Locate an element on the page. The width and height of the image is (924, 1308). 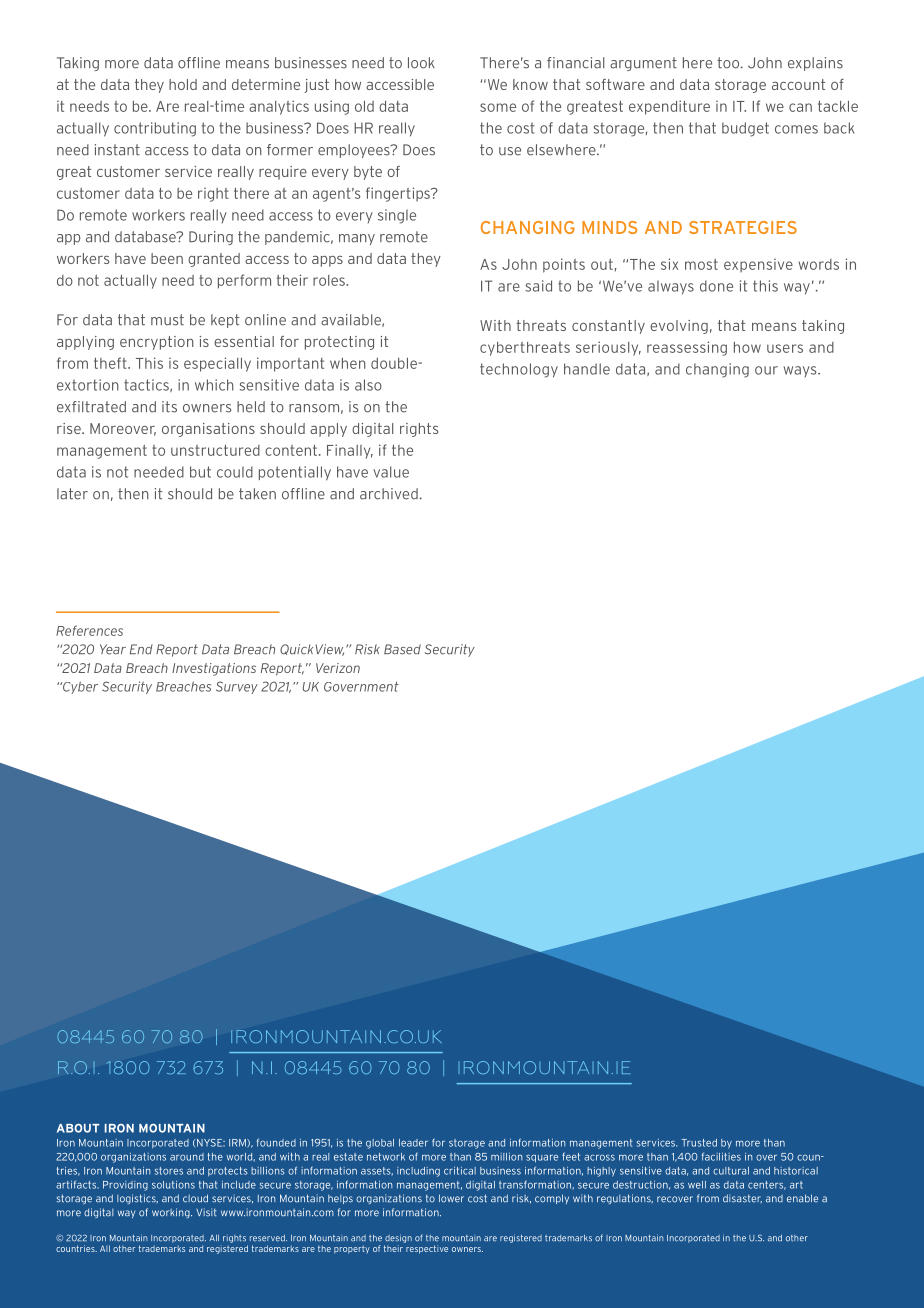
technology is located at coordinates (519, 370).
